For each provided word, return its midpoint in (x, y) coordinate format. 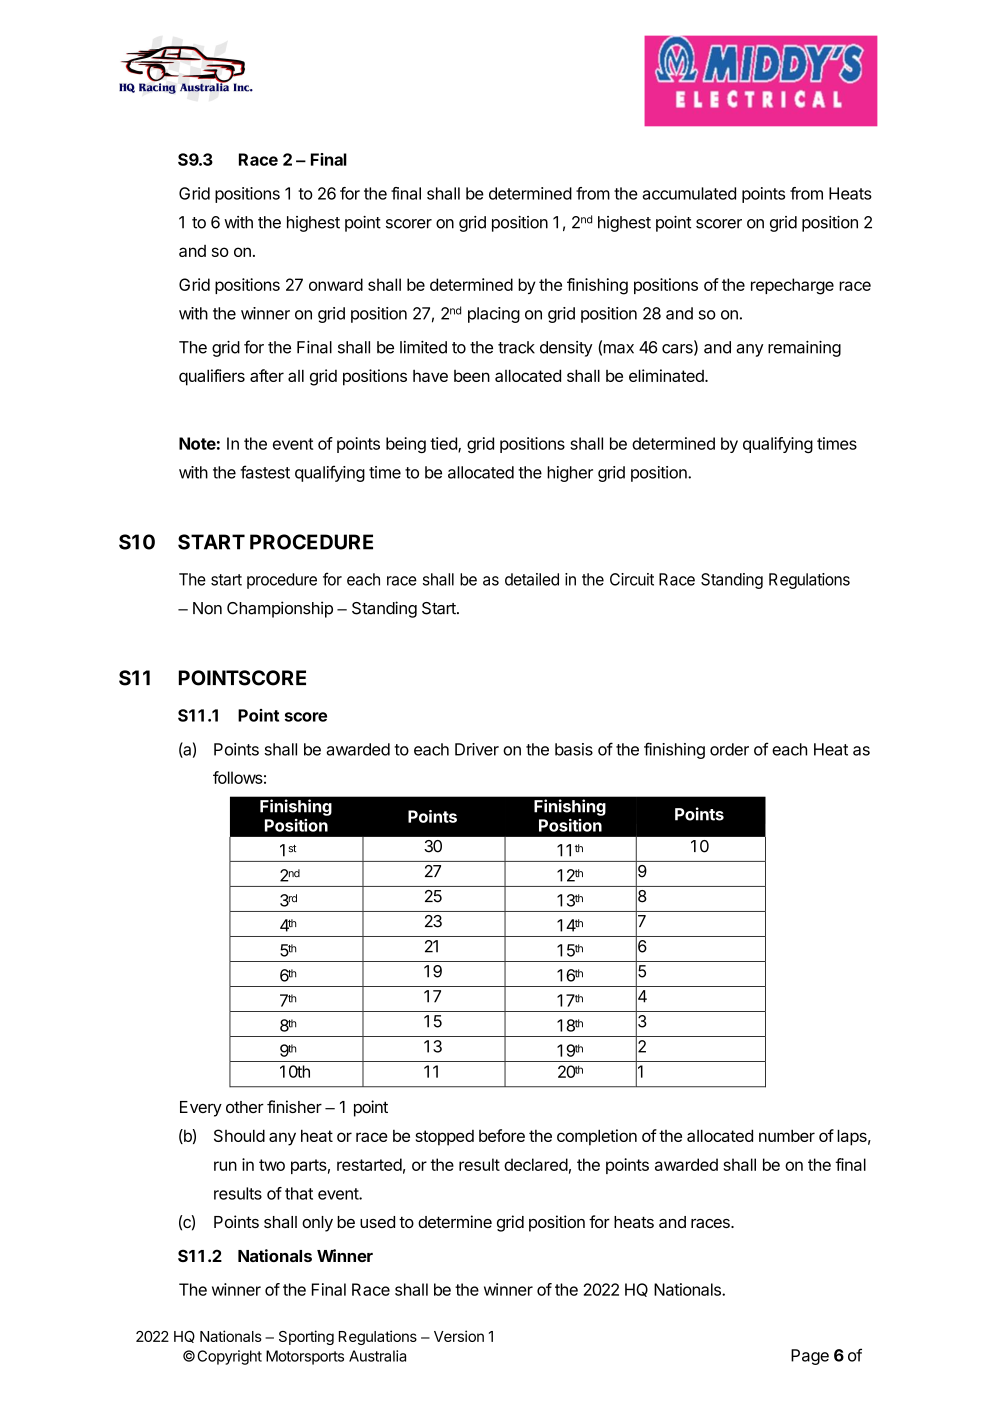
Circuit (632, 579)
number (787, 1135)
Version (459, 1336)
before (502, 1135)
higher (570, 474)
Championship (280, 609)
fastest (265, 472)
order (729, 749)
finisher (294, 1106)
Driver (477, 749)
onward (336, 284)
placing (494, 315)
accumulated (689, 193)
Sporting (306, 1337)
